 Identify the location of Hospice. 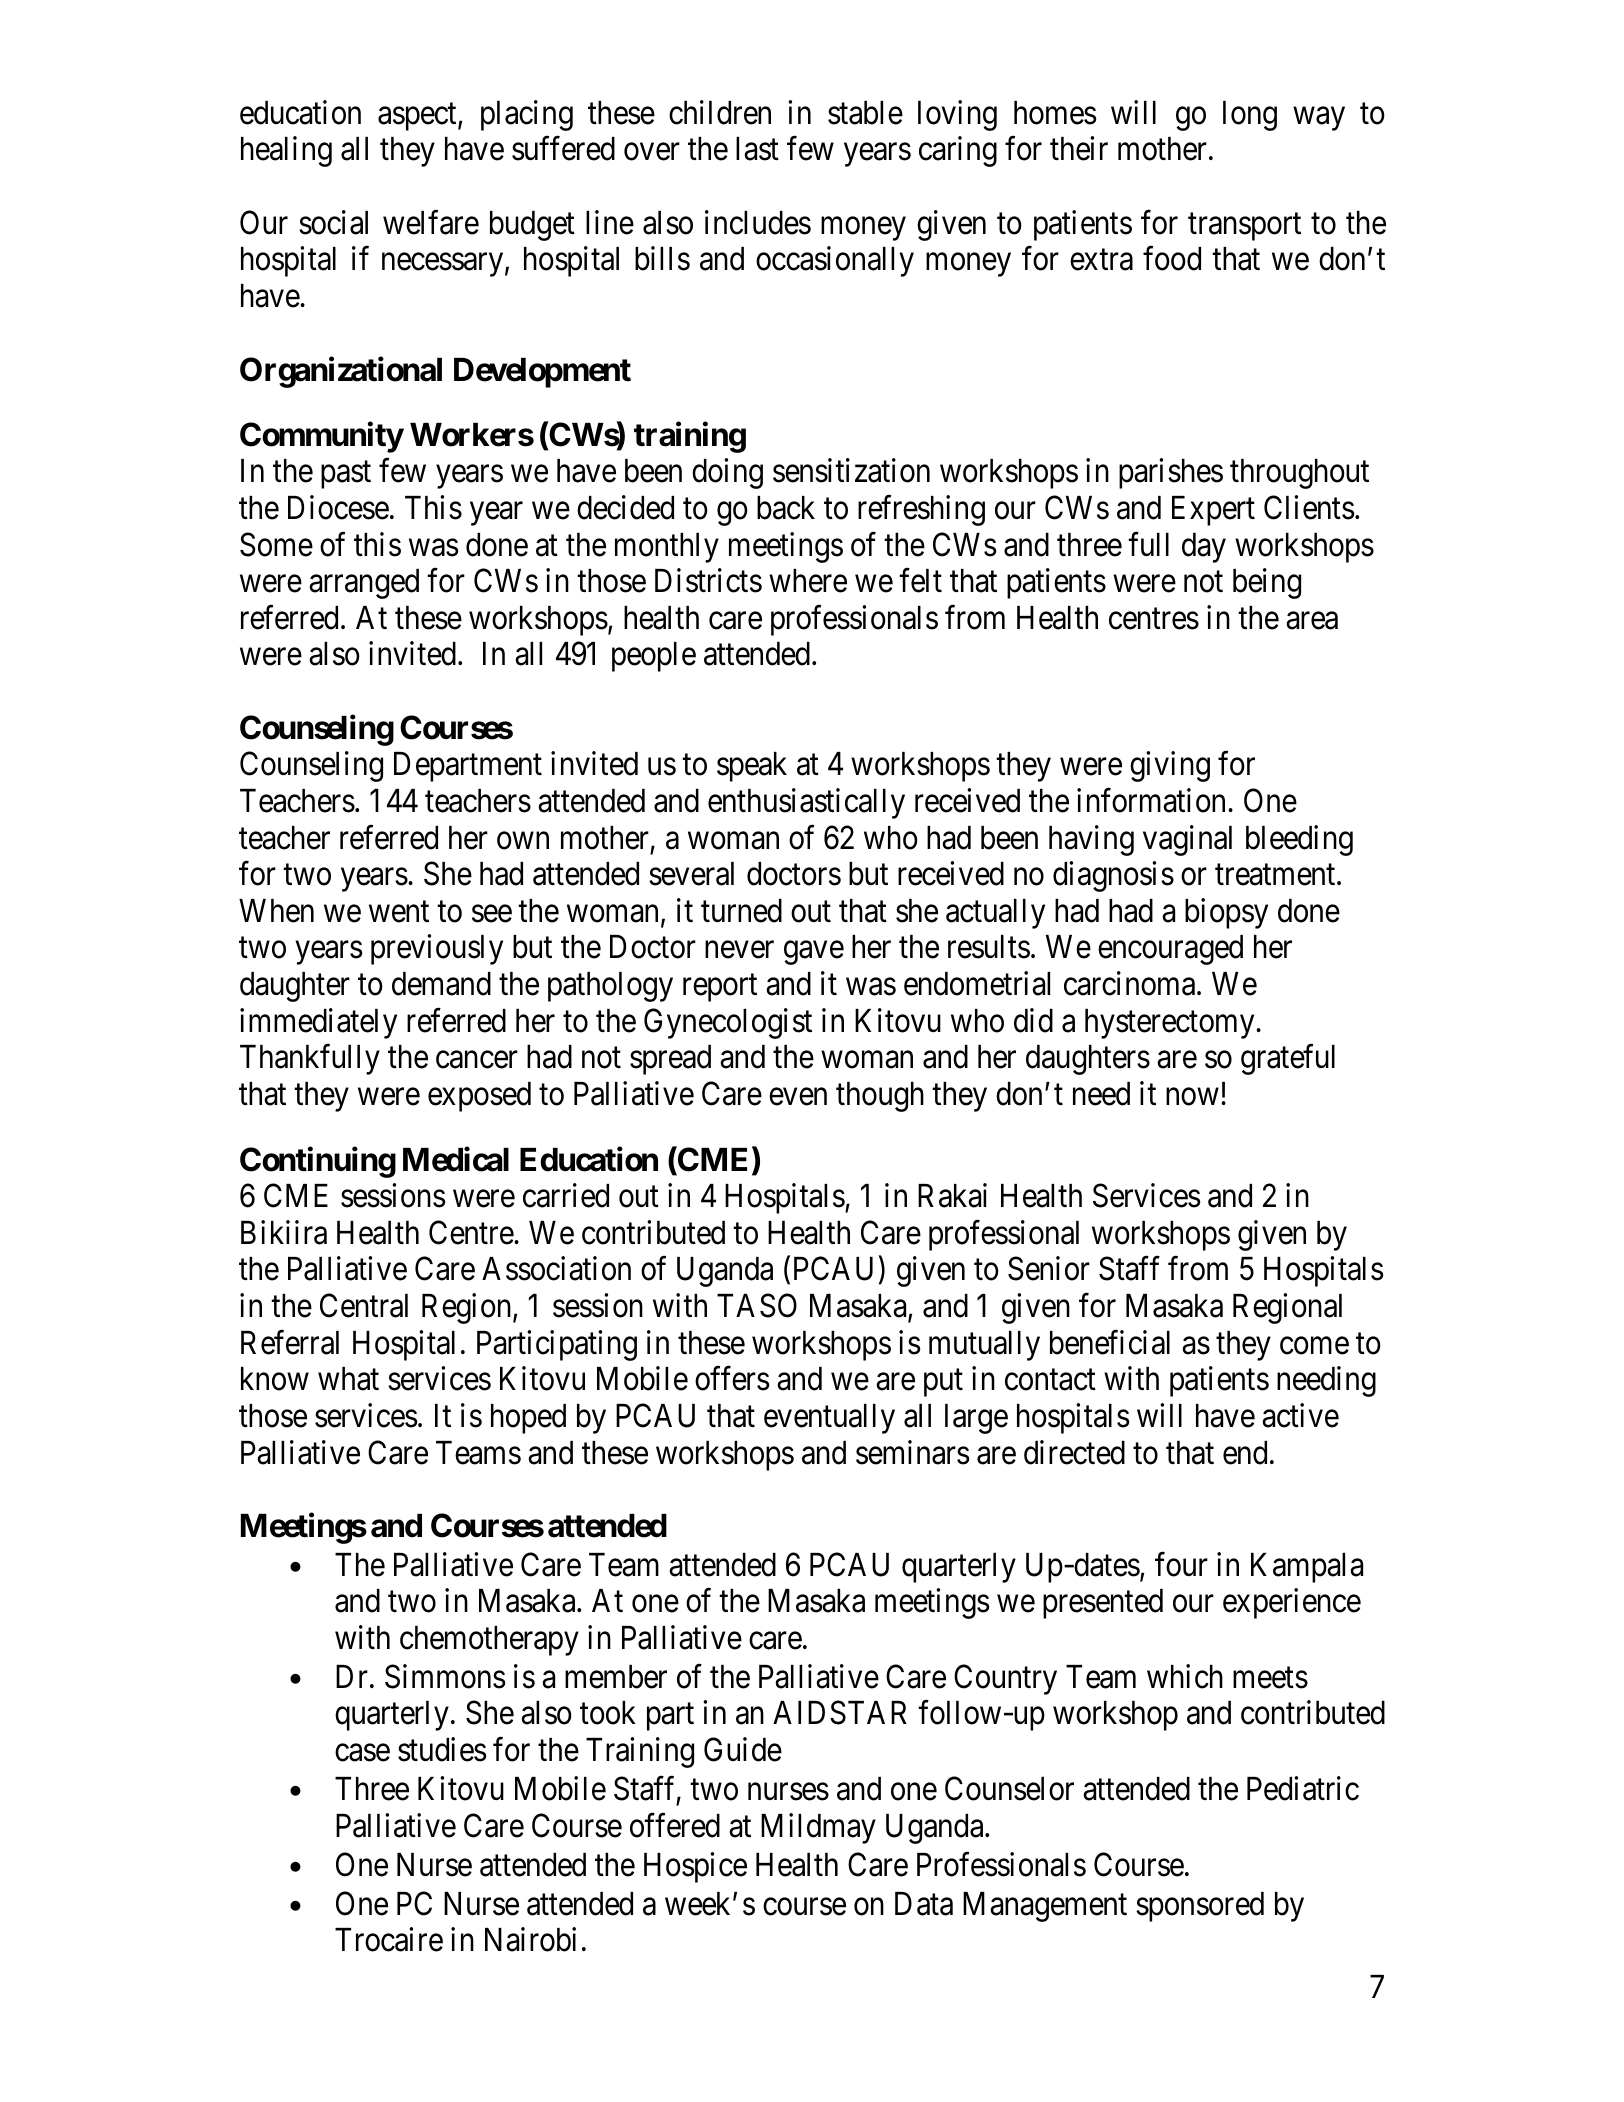
(695, 1867).
